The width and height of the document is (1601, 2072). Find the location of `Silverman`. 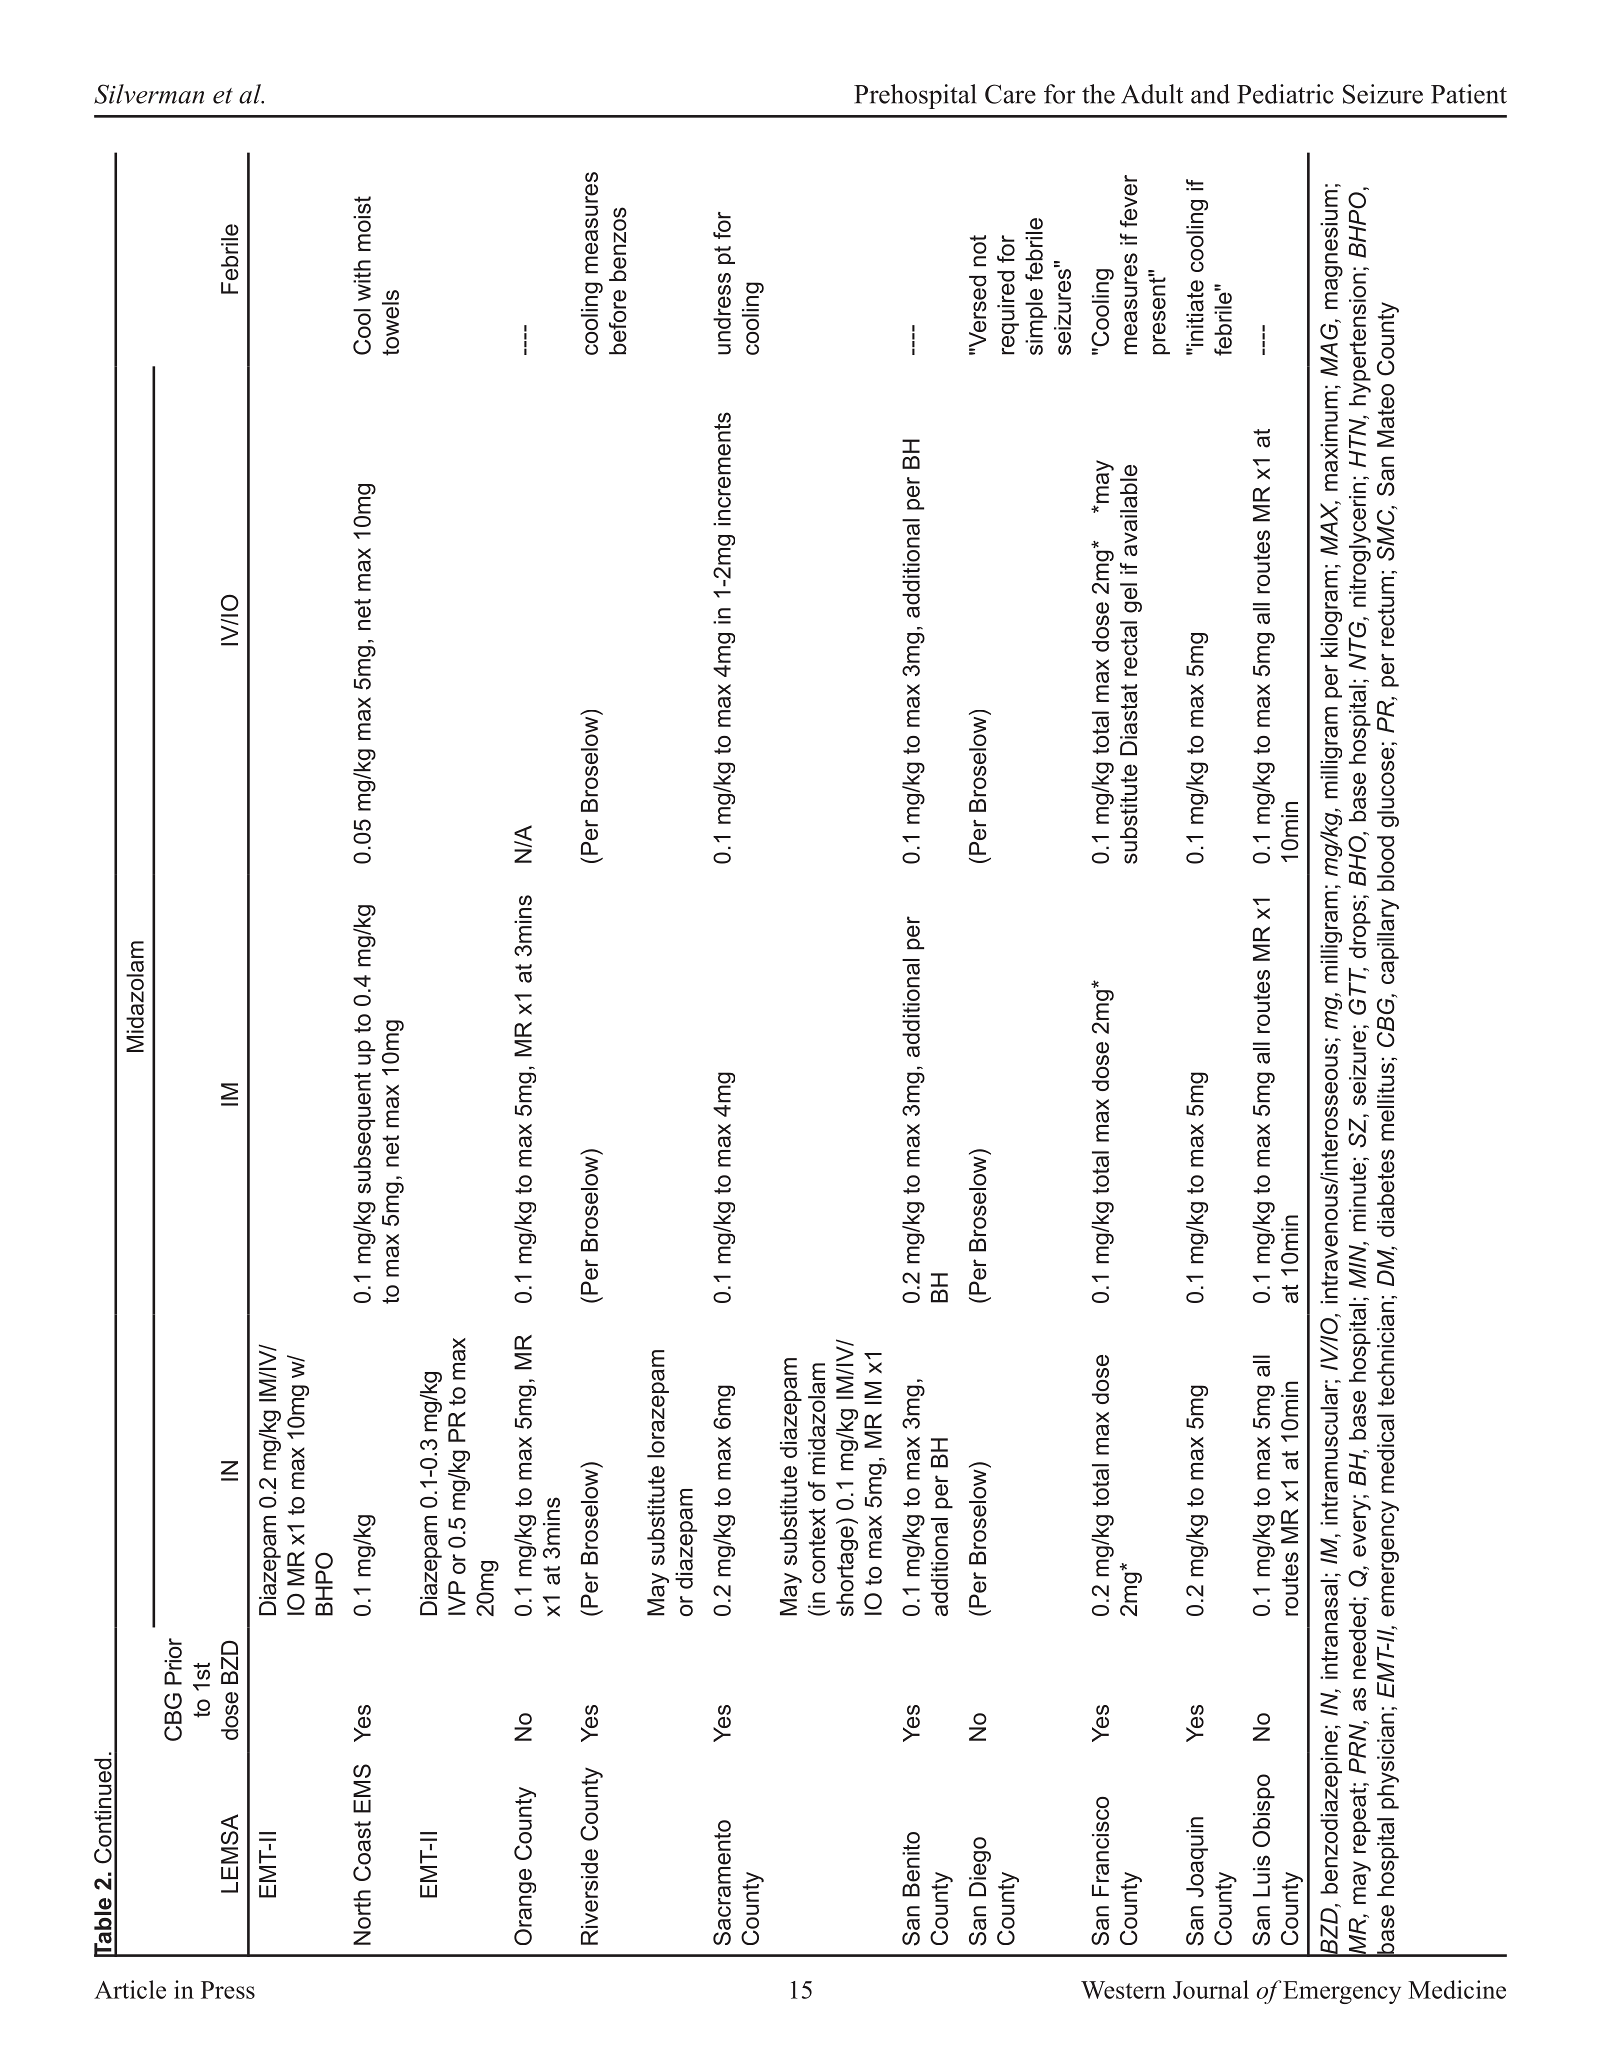

Silverman is located at coordinates (149, 94).
